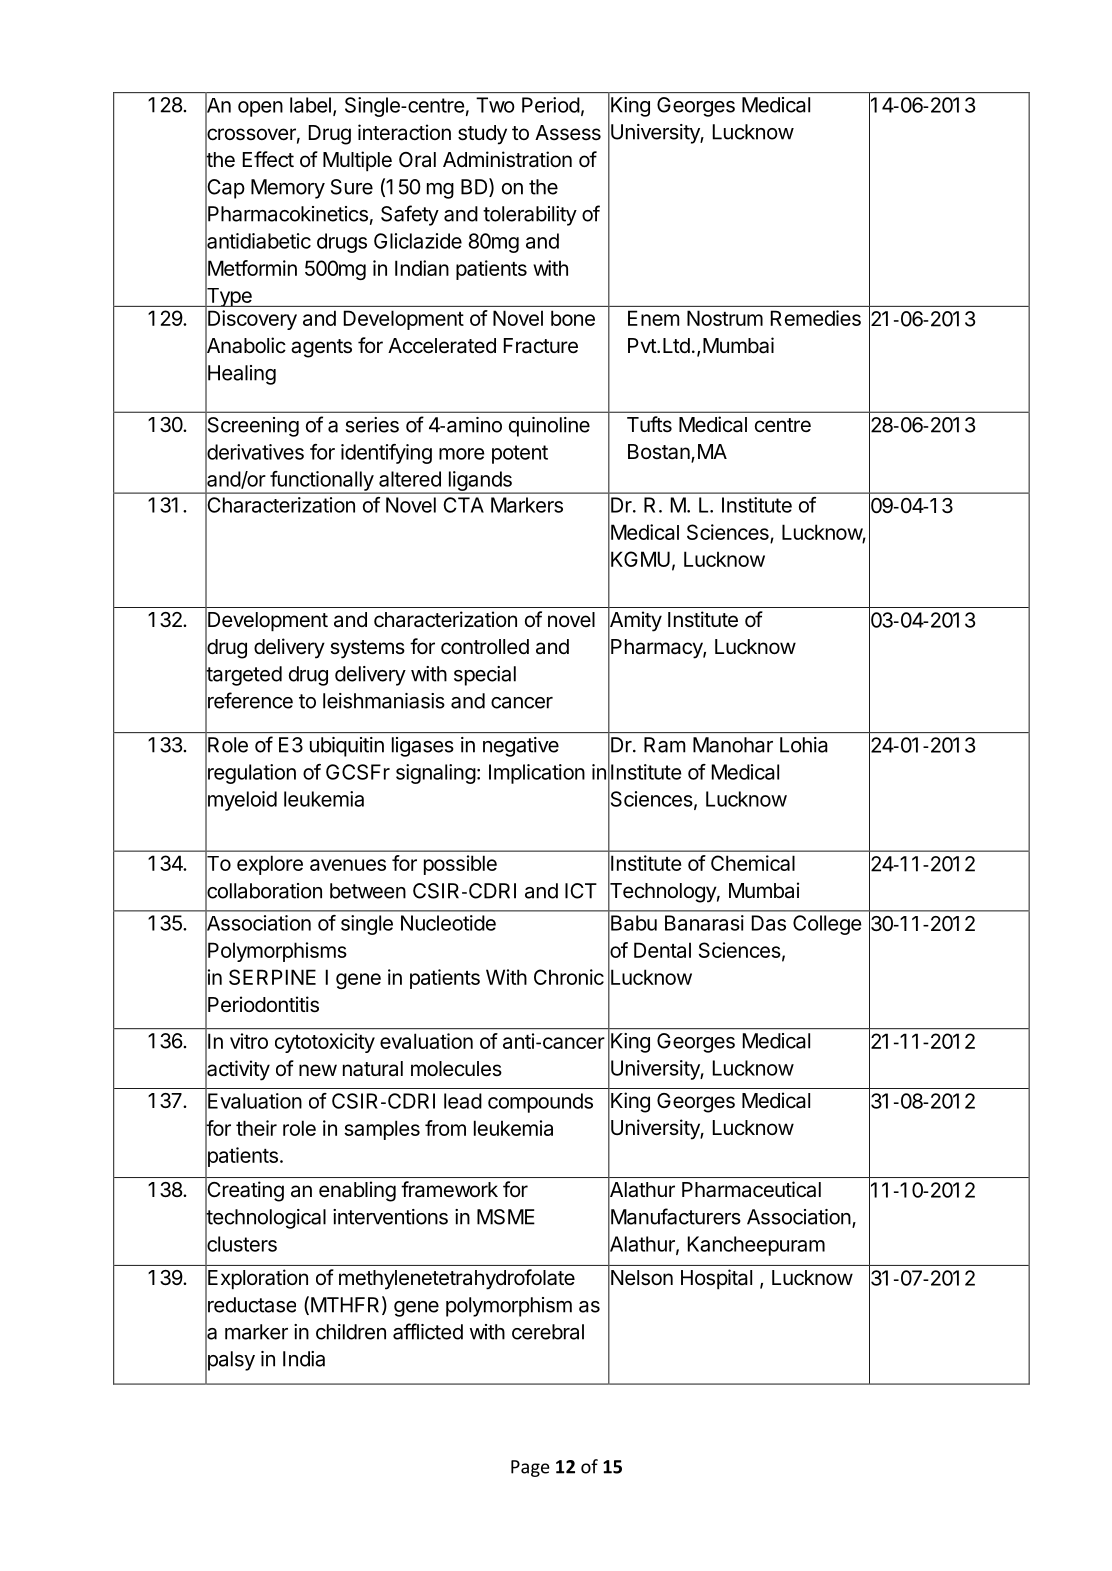  I want to click on ubiquitin, so click(347, 747).
